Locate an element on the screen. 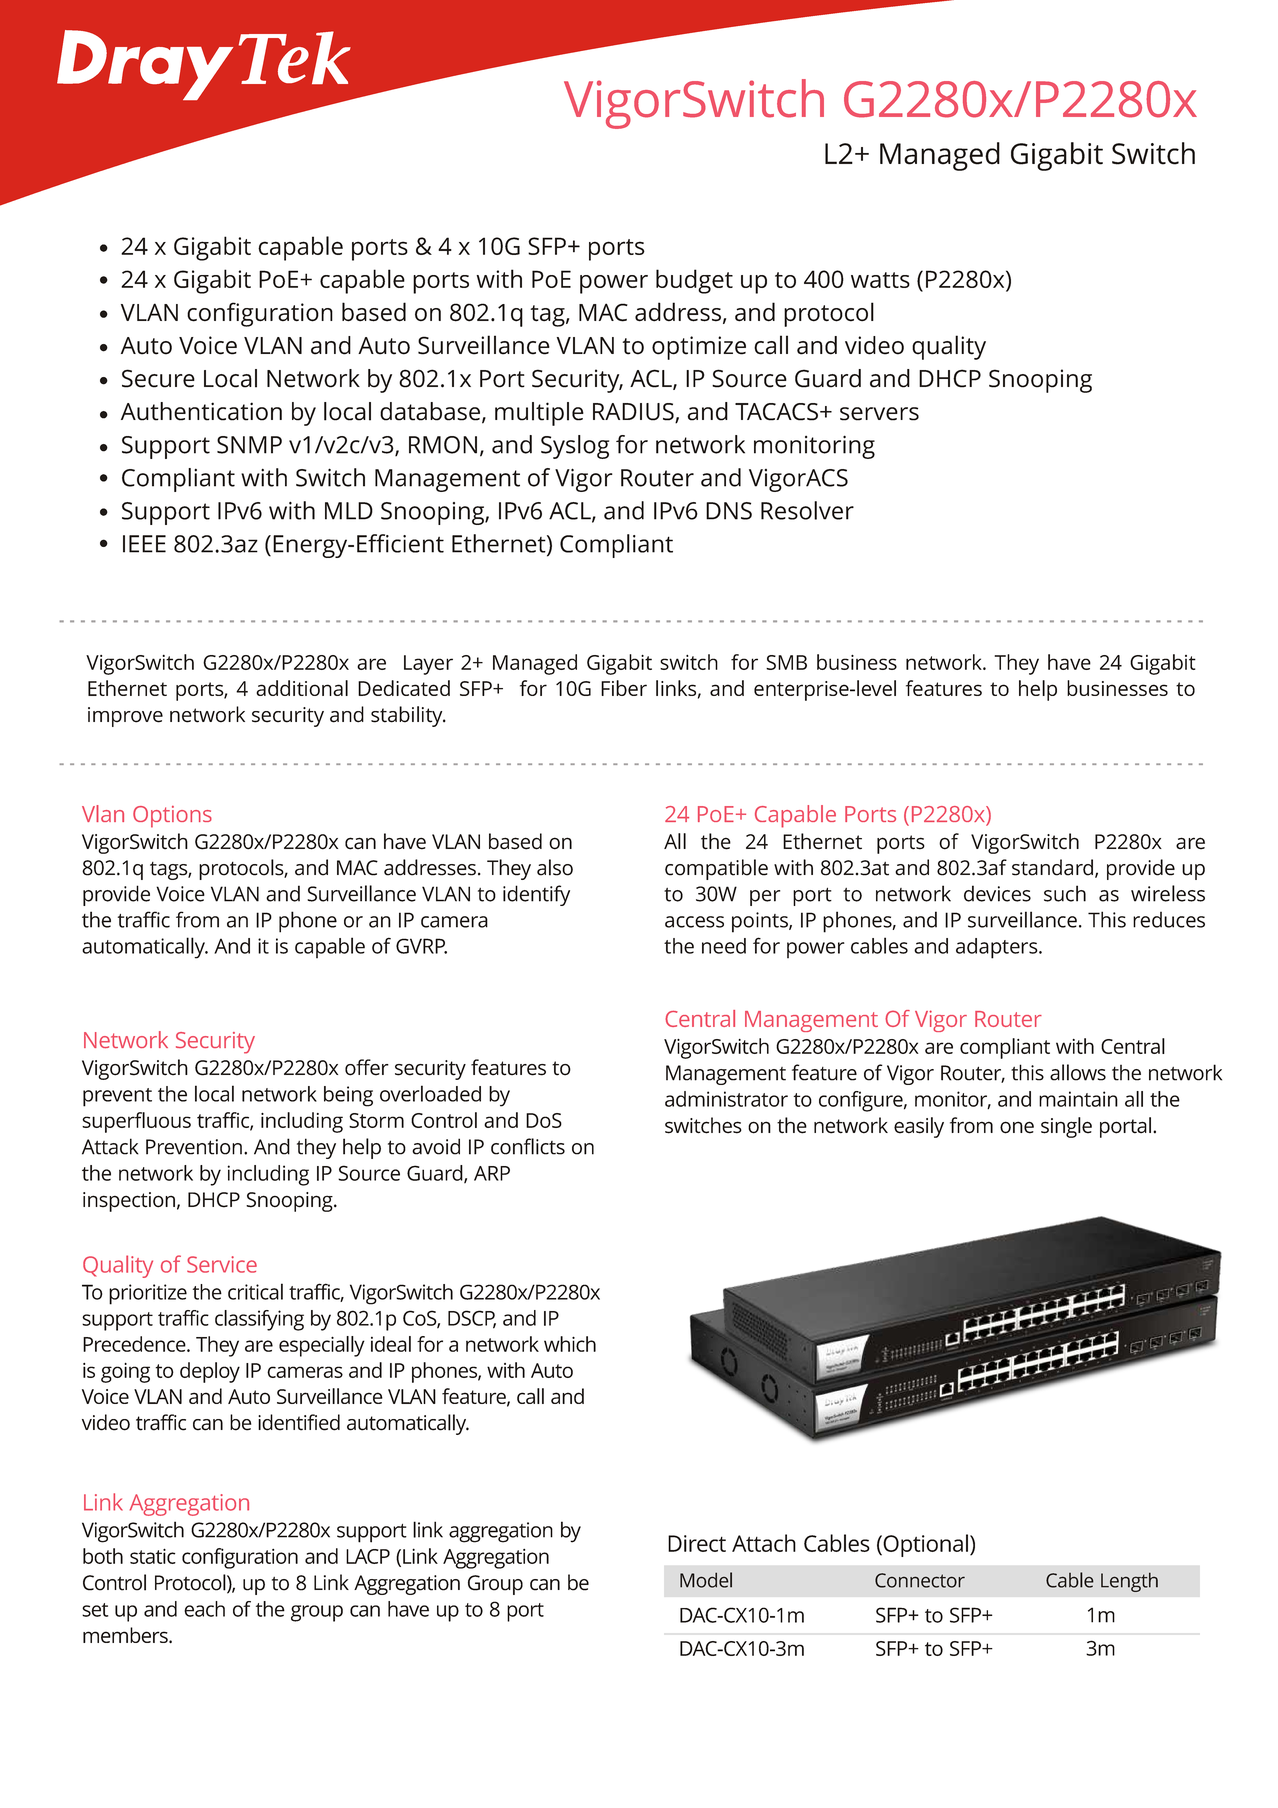 This screenshot has width=1278, height=1808. IEEE is located at coordinates (144, 544).
